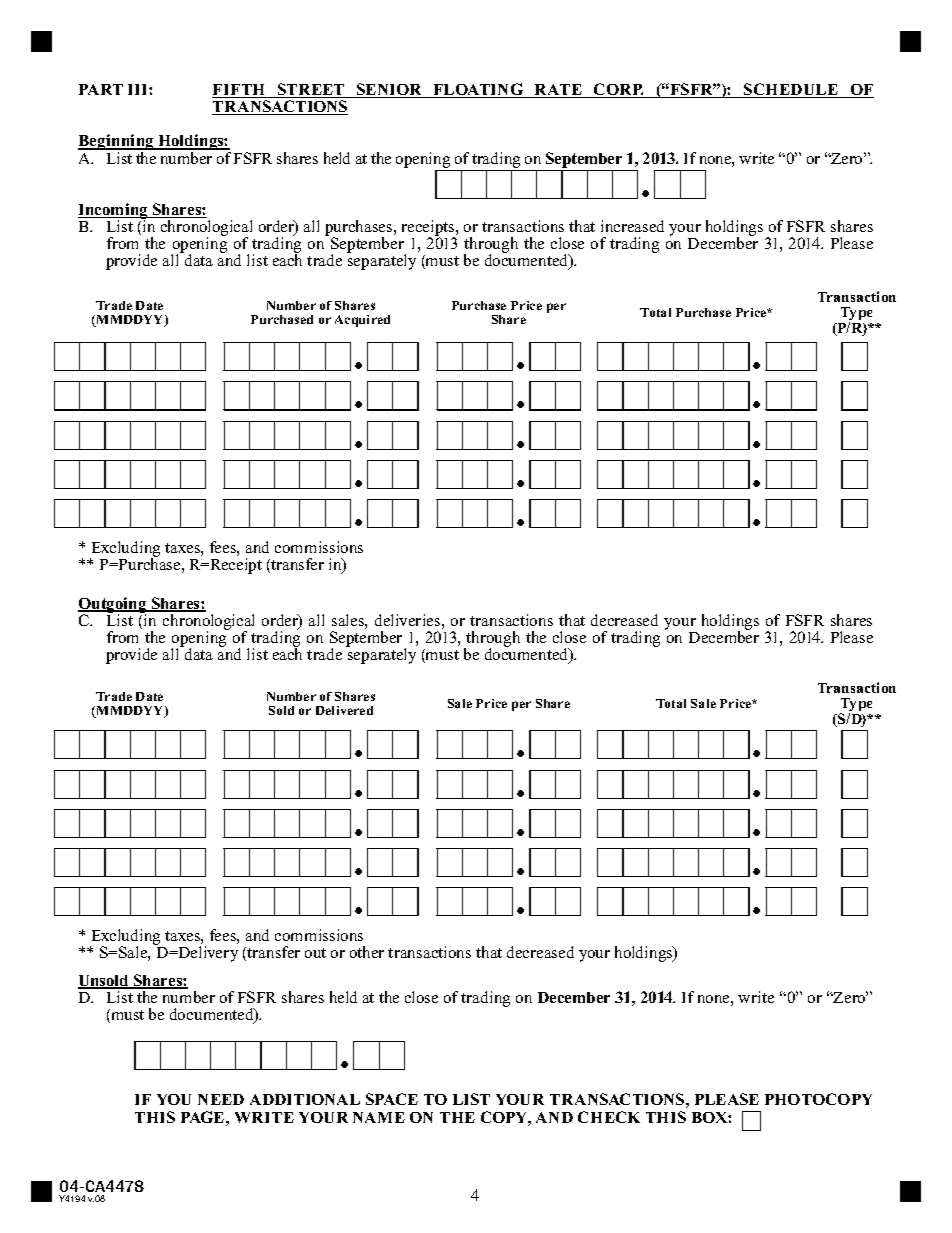 The width and height of the screenshot is (952, 1233). Describe the element at coordinates (478, 90) in the screenshot. I see `FLOATING` at that location.
